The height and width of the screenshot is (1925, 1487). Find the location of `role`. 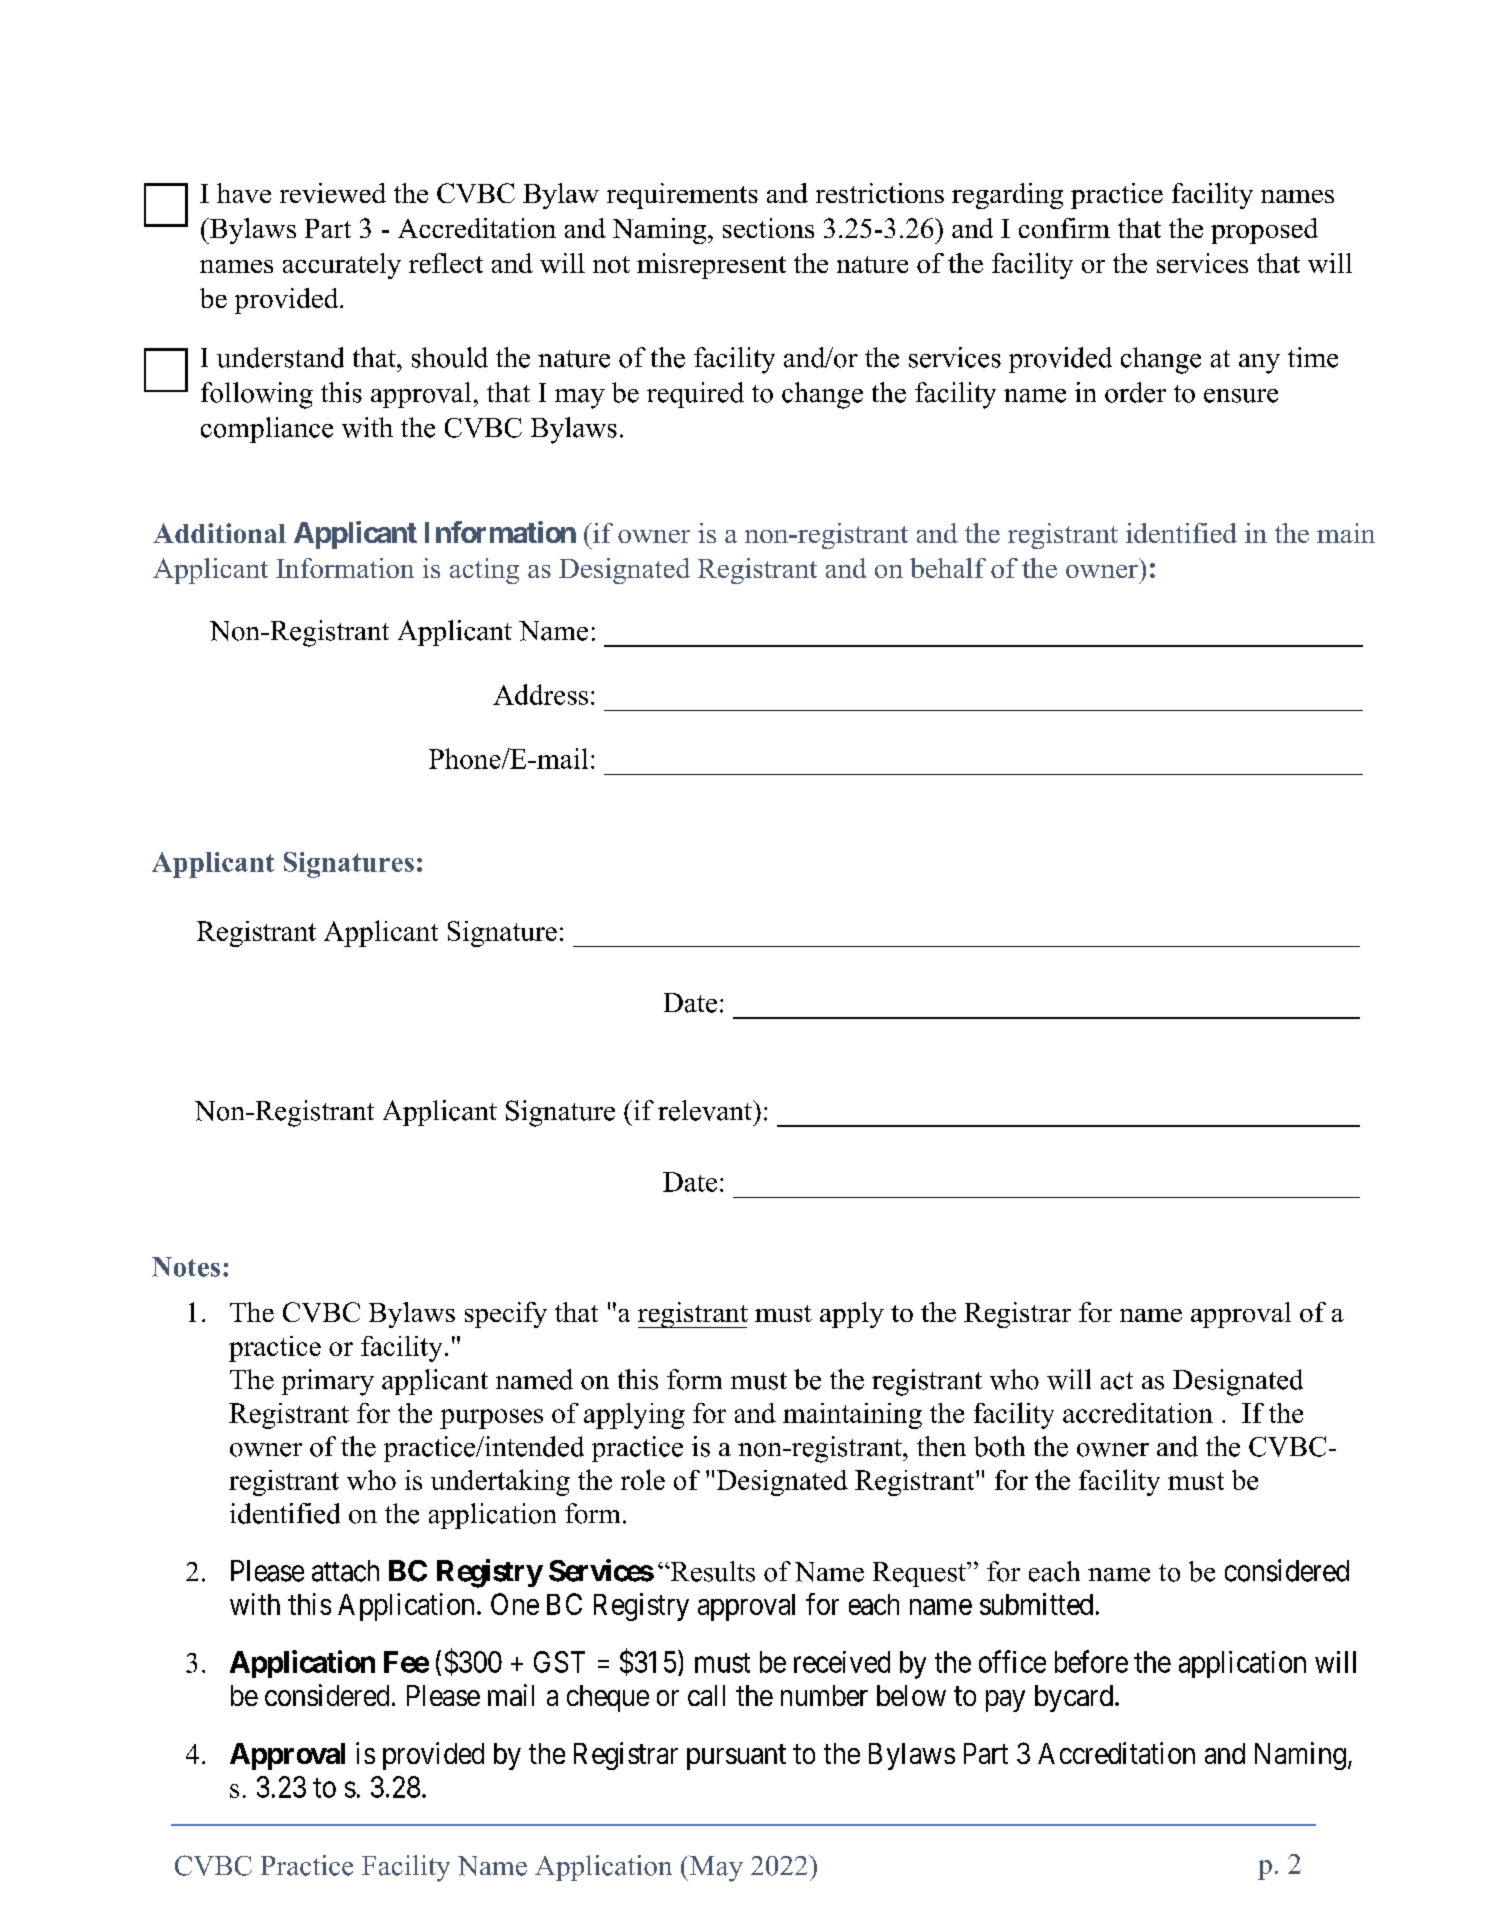

role is located at coordinates (643, 1479).
